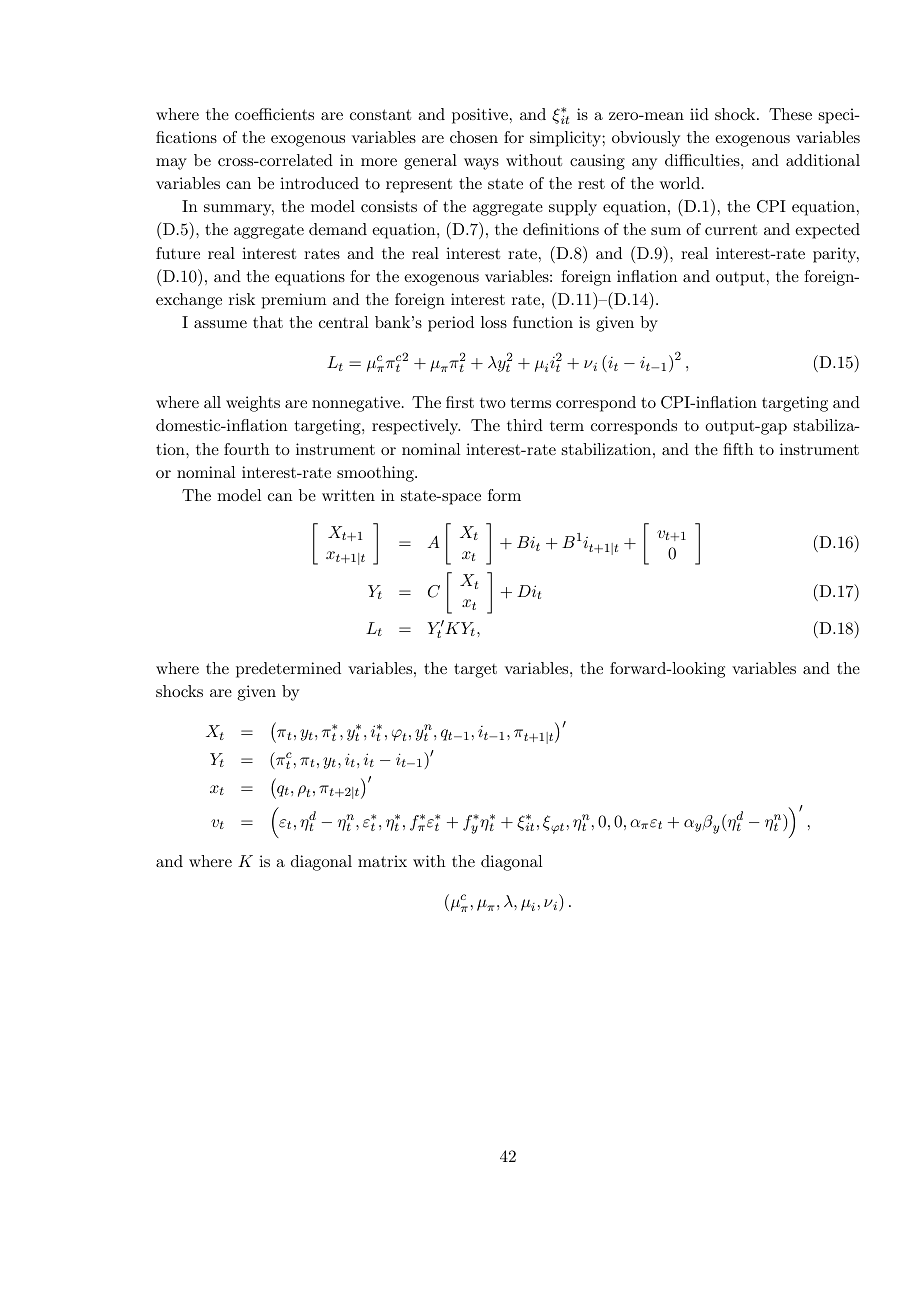 This document has height=1308, width=924. Describe the element at coordinates (525, 425) in the document. I see `third` at that location.
